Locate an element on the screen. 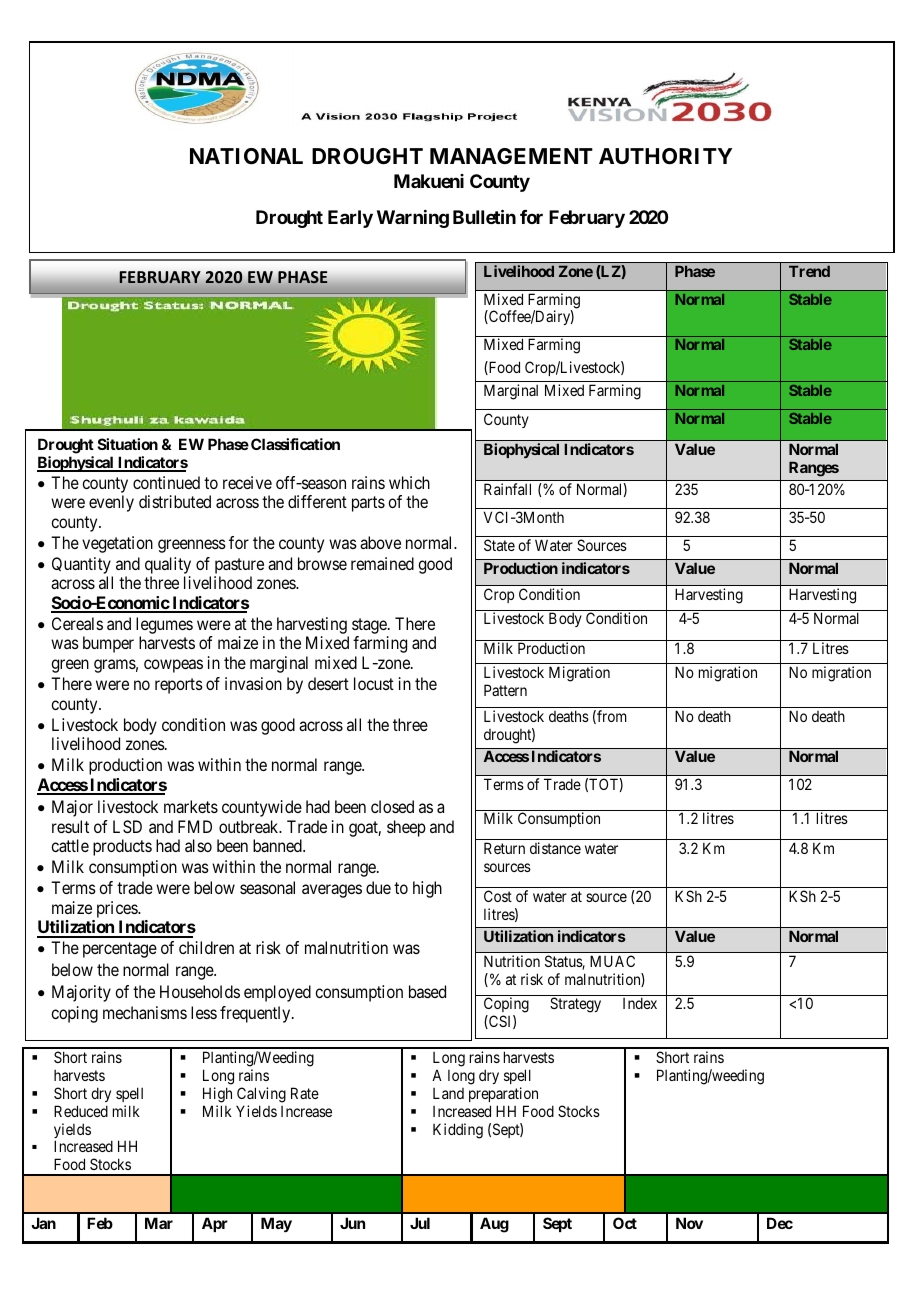 The image size is (924, 1308). based is located at coordinates (427, 991).
